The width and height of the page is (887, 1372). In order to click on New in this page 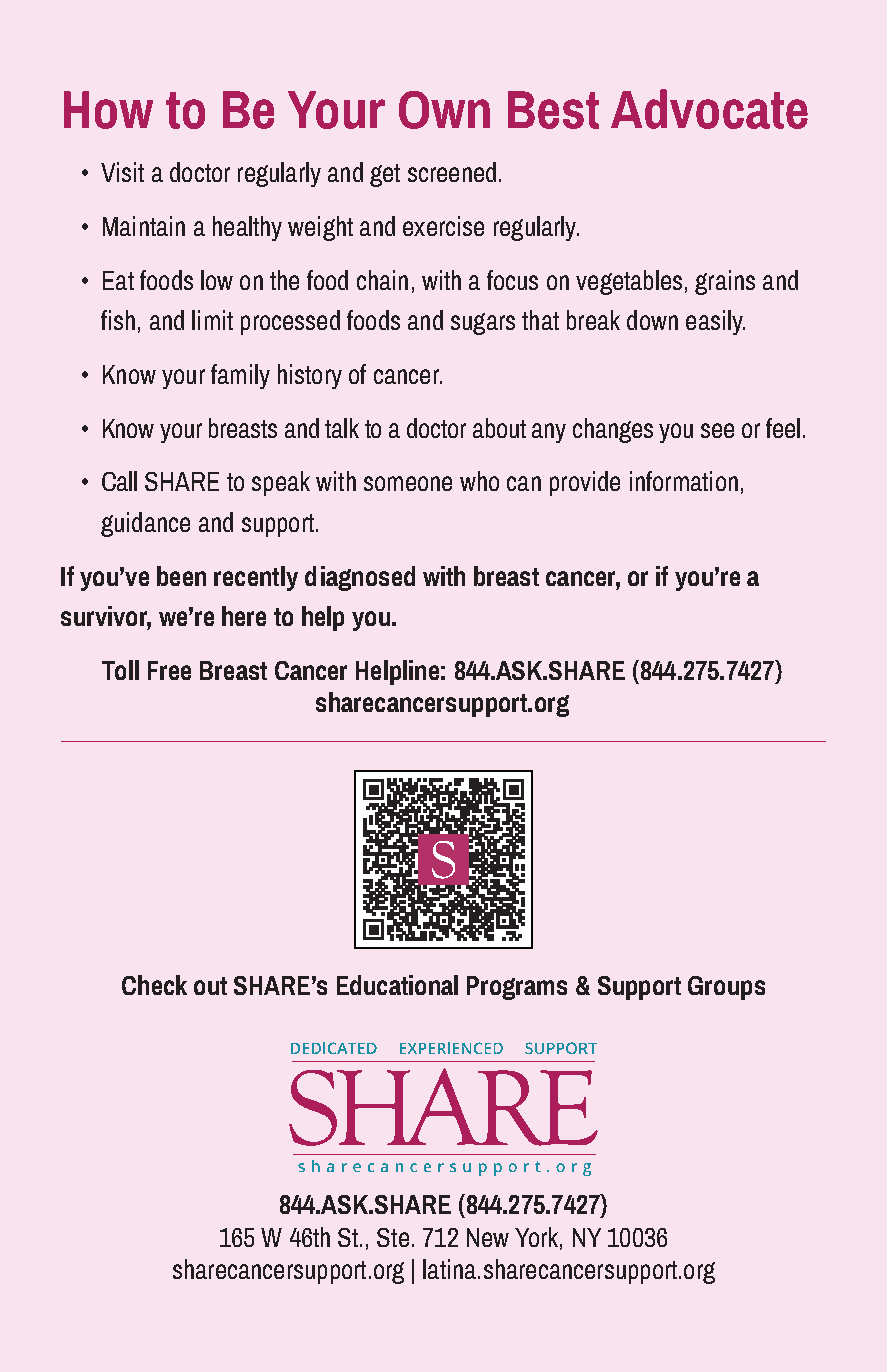, I will do `click(488, 1237)`.
